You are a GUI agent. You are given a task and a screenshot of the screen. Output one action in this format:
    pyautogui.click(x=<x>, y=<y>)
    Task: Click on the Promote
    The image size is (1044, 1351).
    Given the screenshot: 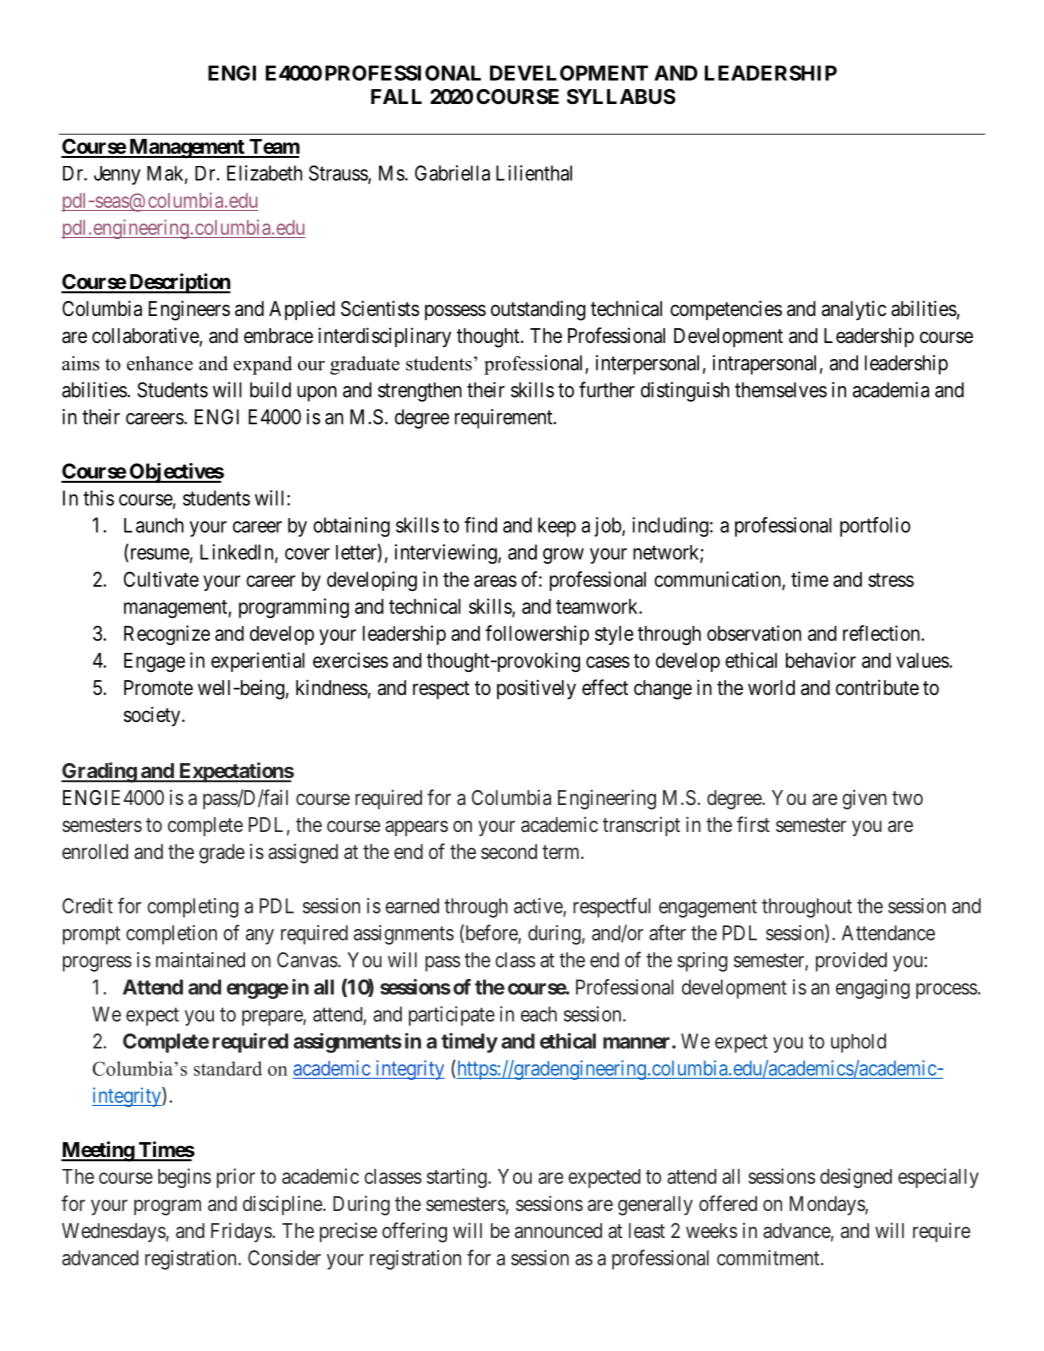 What is the action you would take?
    pyautogui.click(x=158, y=687)
